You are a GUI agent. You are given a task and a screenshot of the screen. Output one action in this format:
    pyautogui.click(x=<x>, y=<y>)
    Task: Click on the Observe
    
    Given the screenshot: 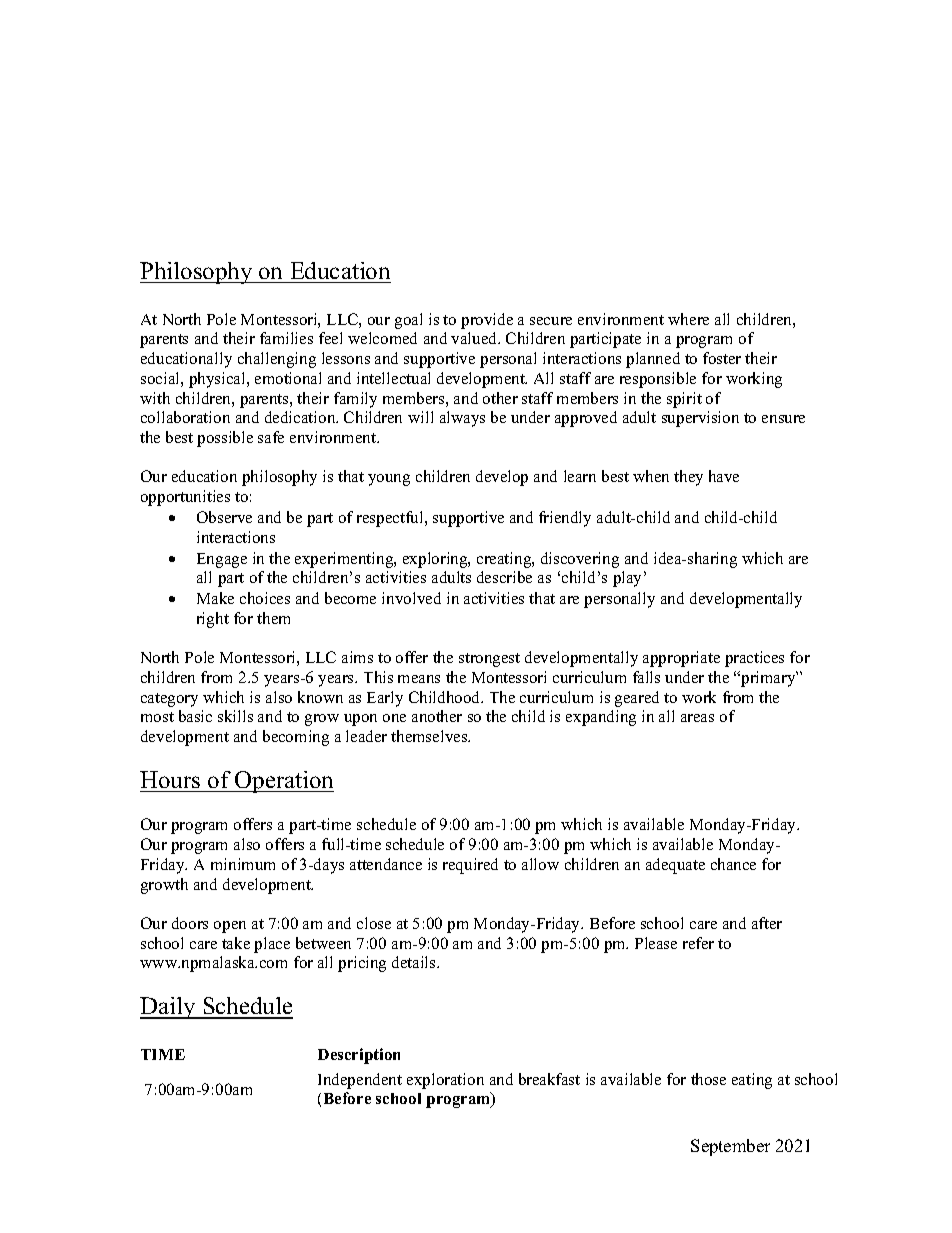 What is the action you would take?
    pyautogui.click(x=224, y=517)
